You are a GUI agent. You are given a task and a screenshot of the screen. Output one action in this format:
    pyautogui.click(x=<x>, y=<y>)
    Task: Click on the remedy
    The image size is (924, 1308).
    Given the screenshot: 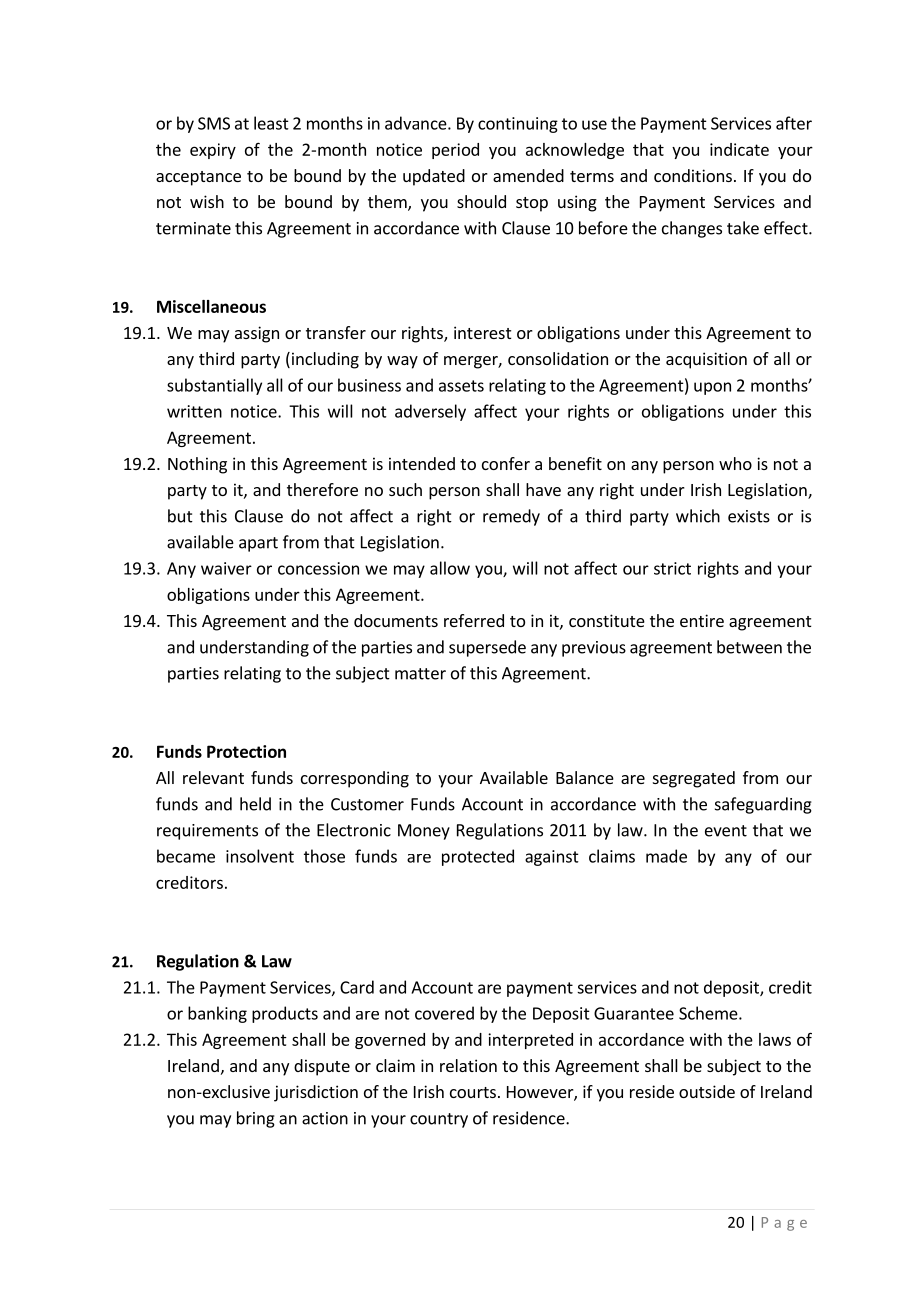 What is the action you would take?
    pyautogui.click(x=511, y=517)
